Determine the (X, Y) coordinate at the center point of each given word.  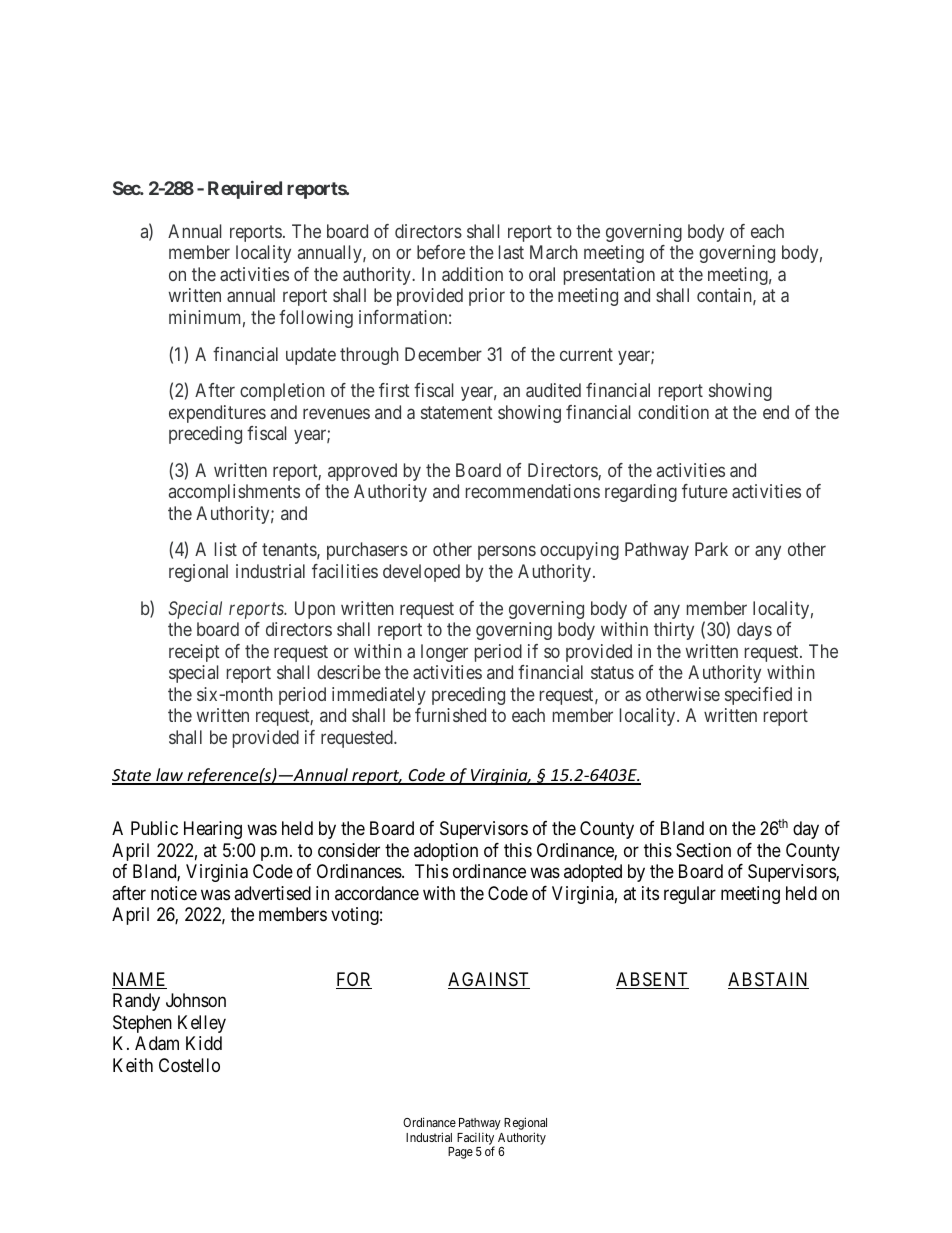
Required (245, 190)
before (441, 252)
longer (444, 653)
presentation (609, 276)
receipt (194, 653)
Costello (189, 1065)
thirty (674, 631)
